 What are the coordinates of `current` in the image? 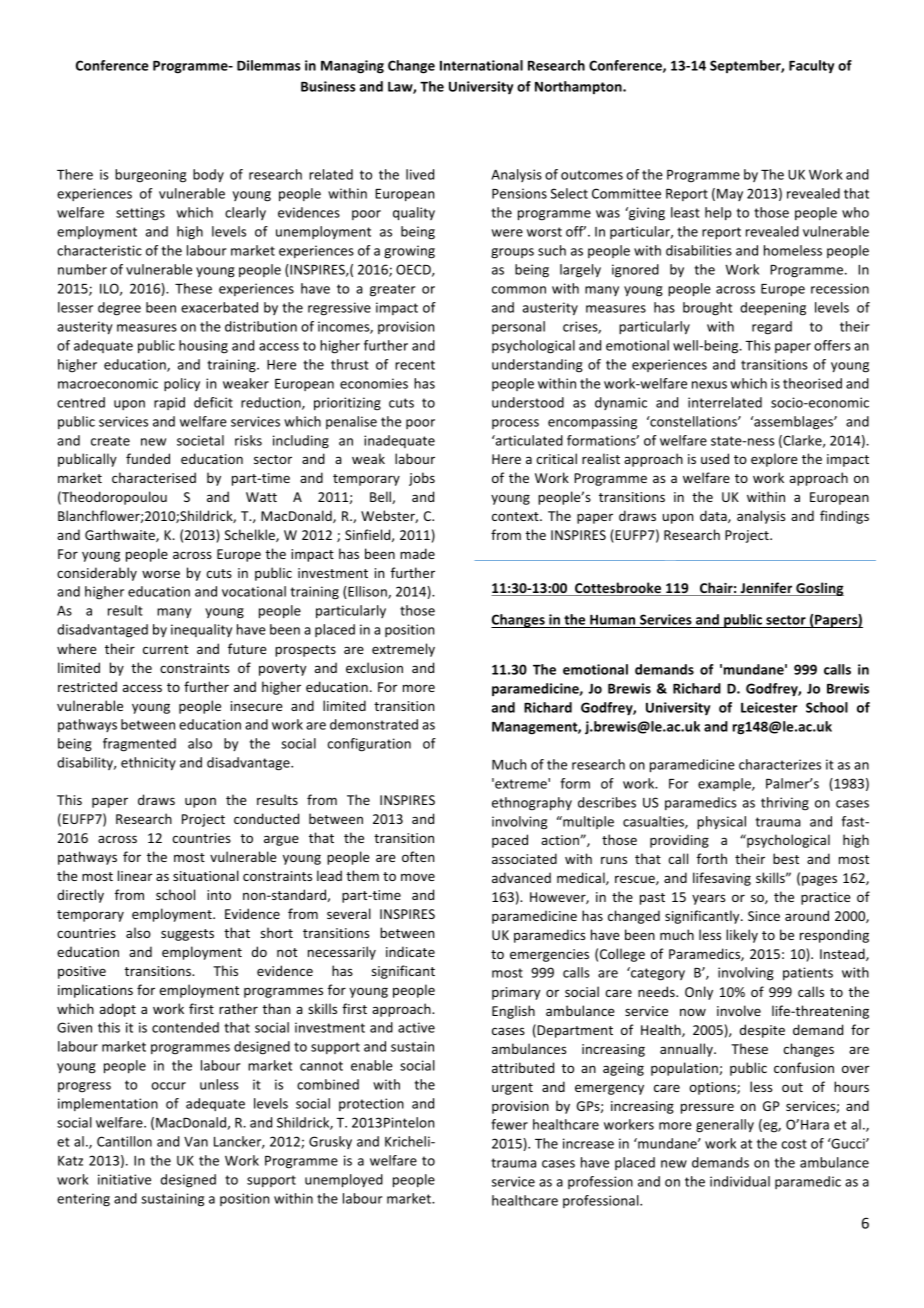 It's located at (166, 649).
